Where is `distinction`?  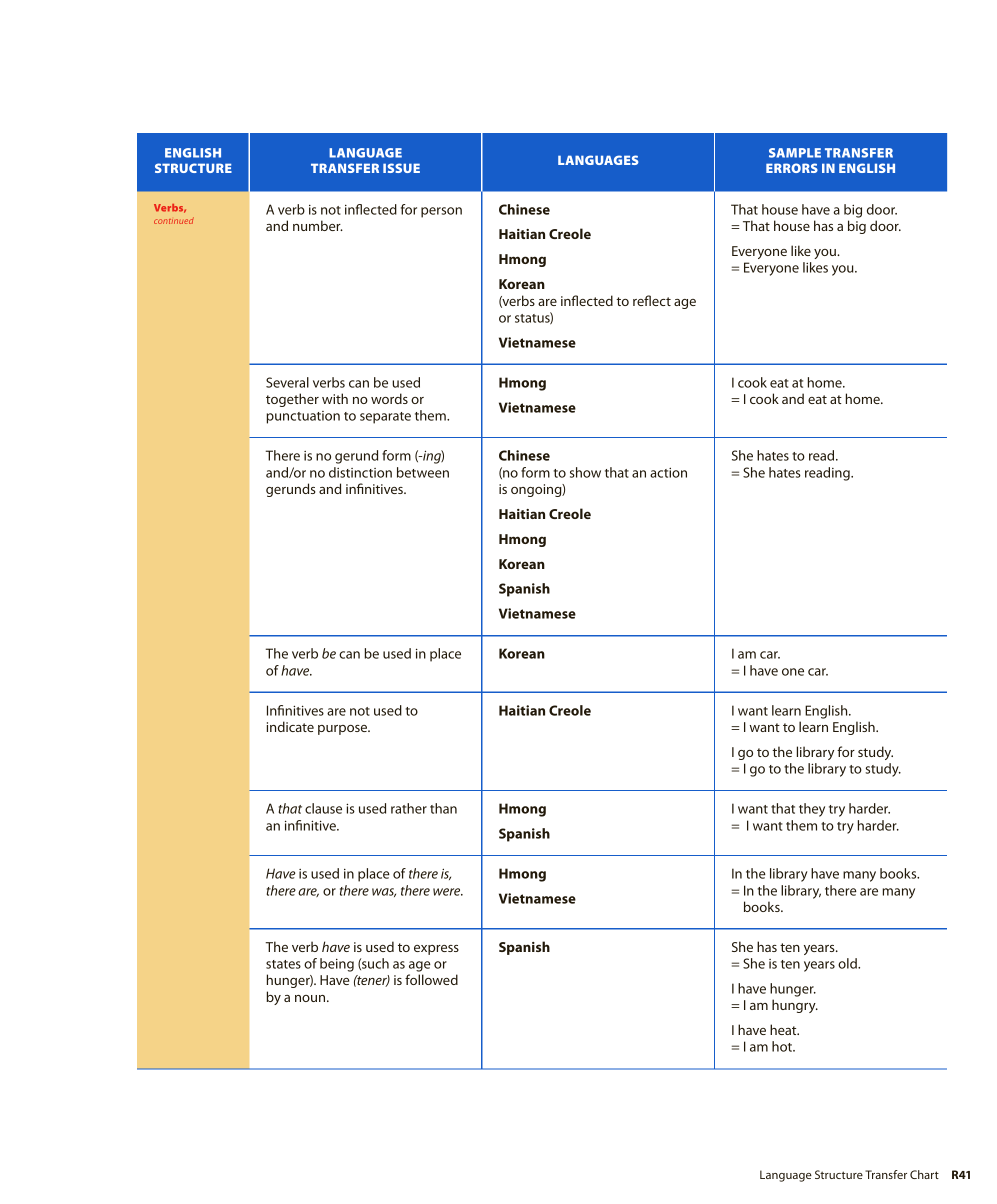
distinction is located at coordinates (360, 472).
